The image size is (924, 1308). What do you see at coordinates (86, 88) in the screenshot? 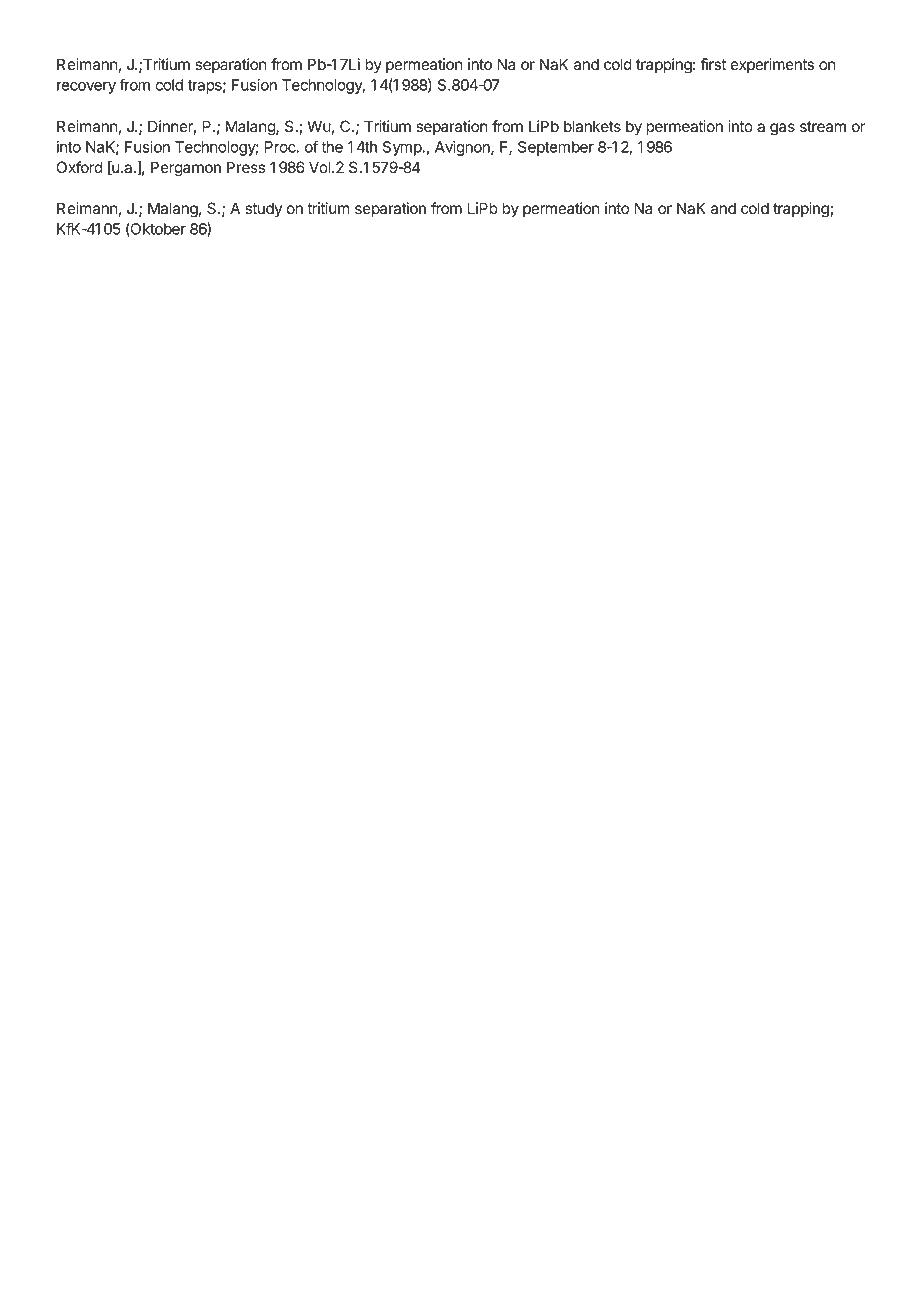
I see `recovery` at bounding box center [86, 88].
